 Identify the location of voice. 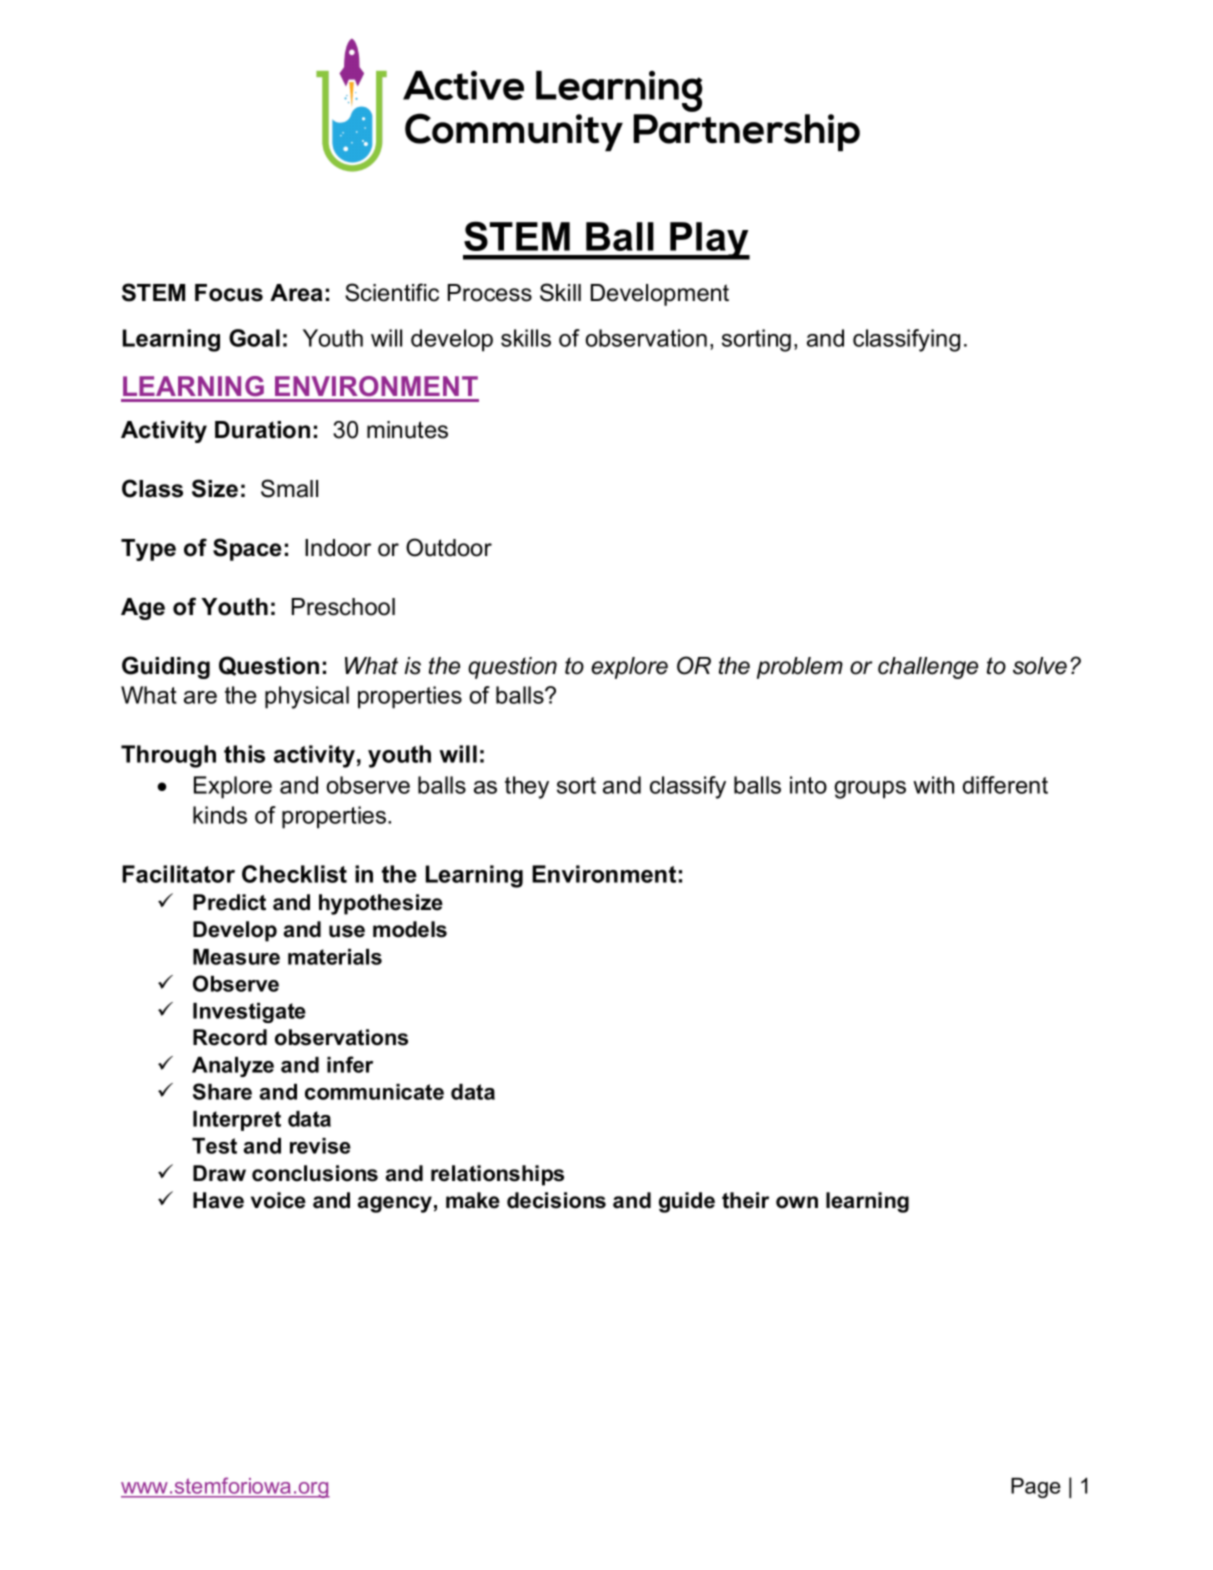
(278, 1200).
